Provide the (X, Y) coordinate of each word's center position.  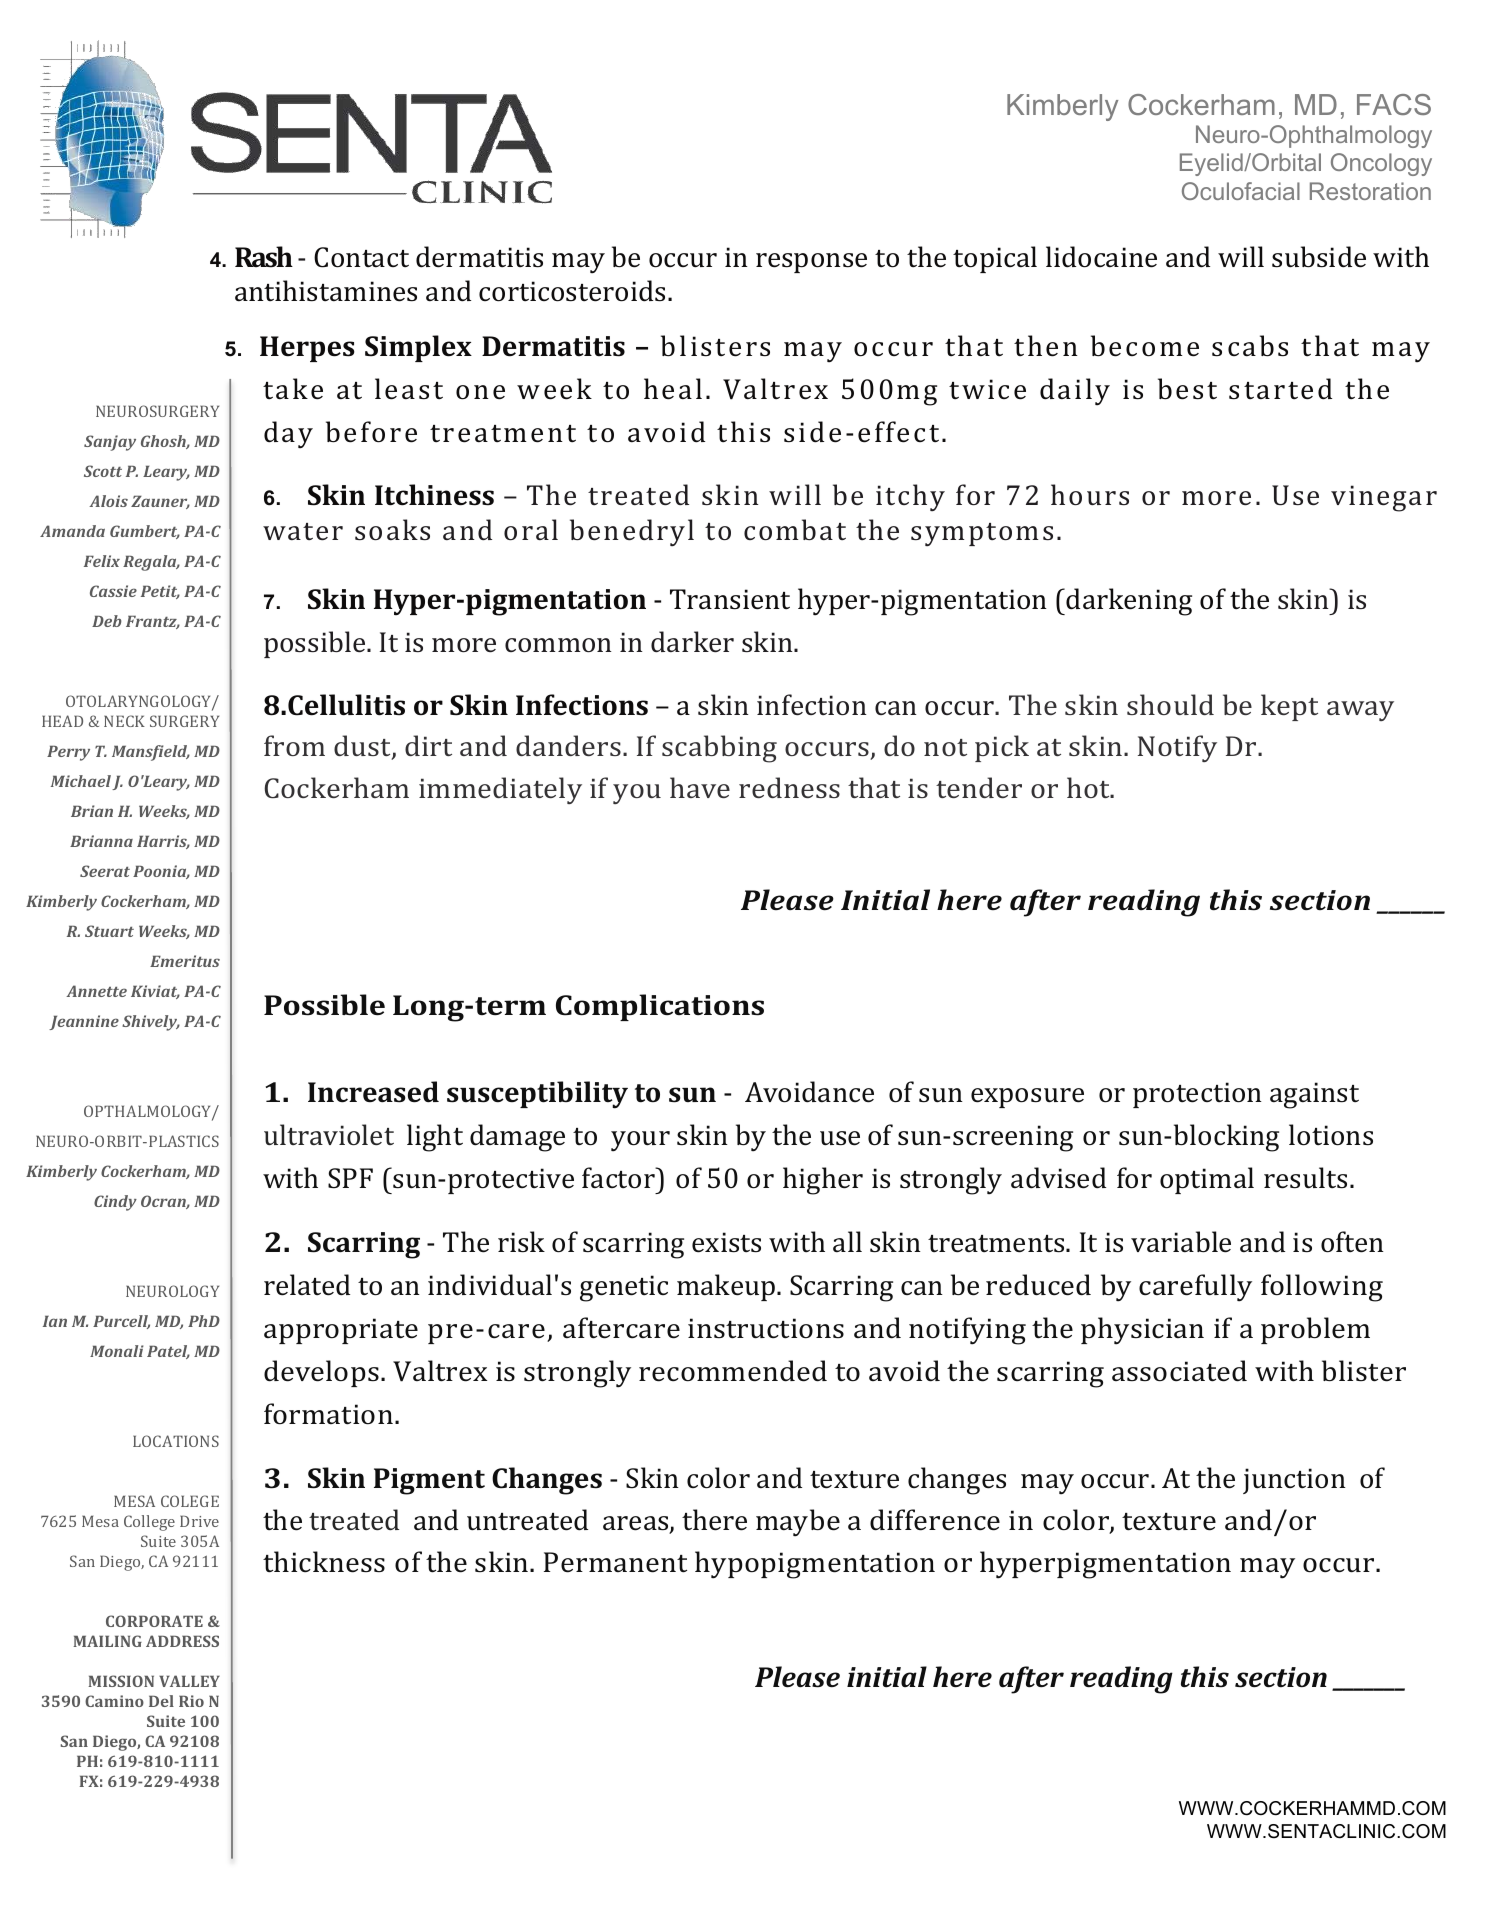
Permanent (615, 1562)
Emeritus (185, 961)
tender (979, 787)
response (811, 263)
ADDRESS (182, 1641)
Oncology (1381, 164)
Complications (660, 1007)
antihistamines (326, 291)
